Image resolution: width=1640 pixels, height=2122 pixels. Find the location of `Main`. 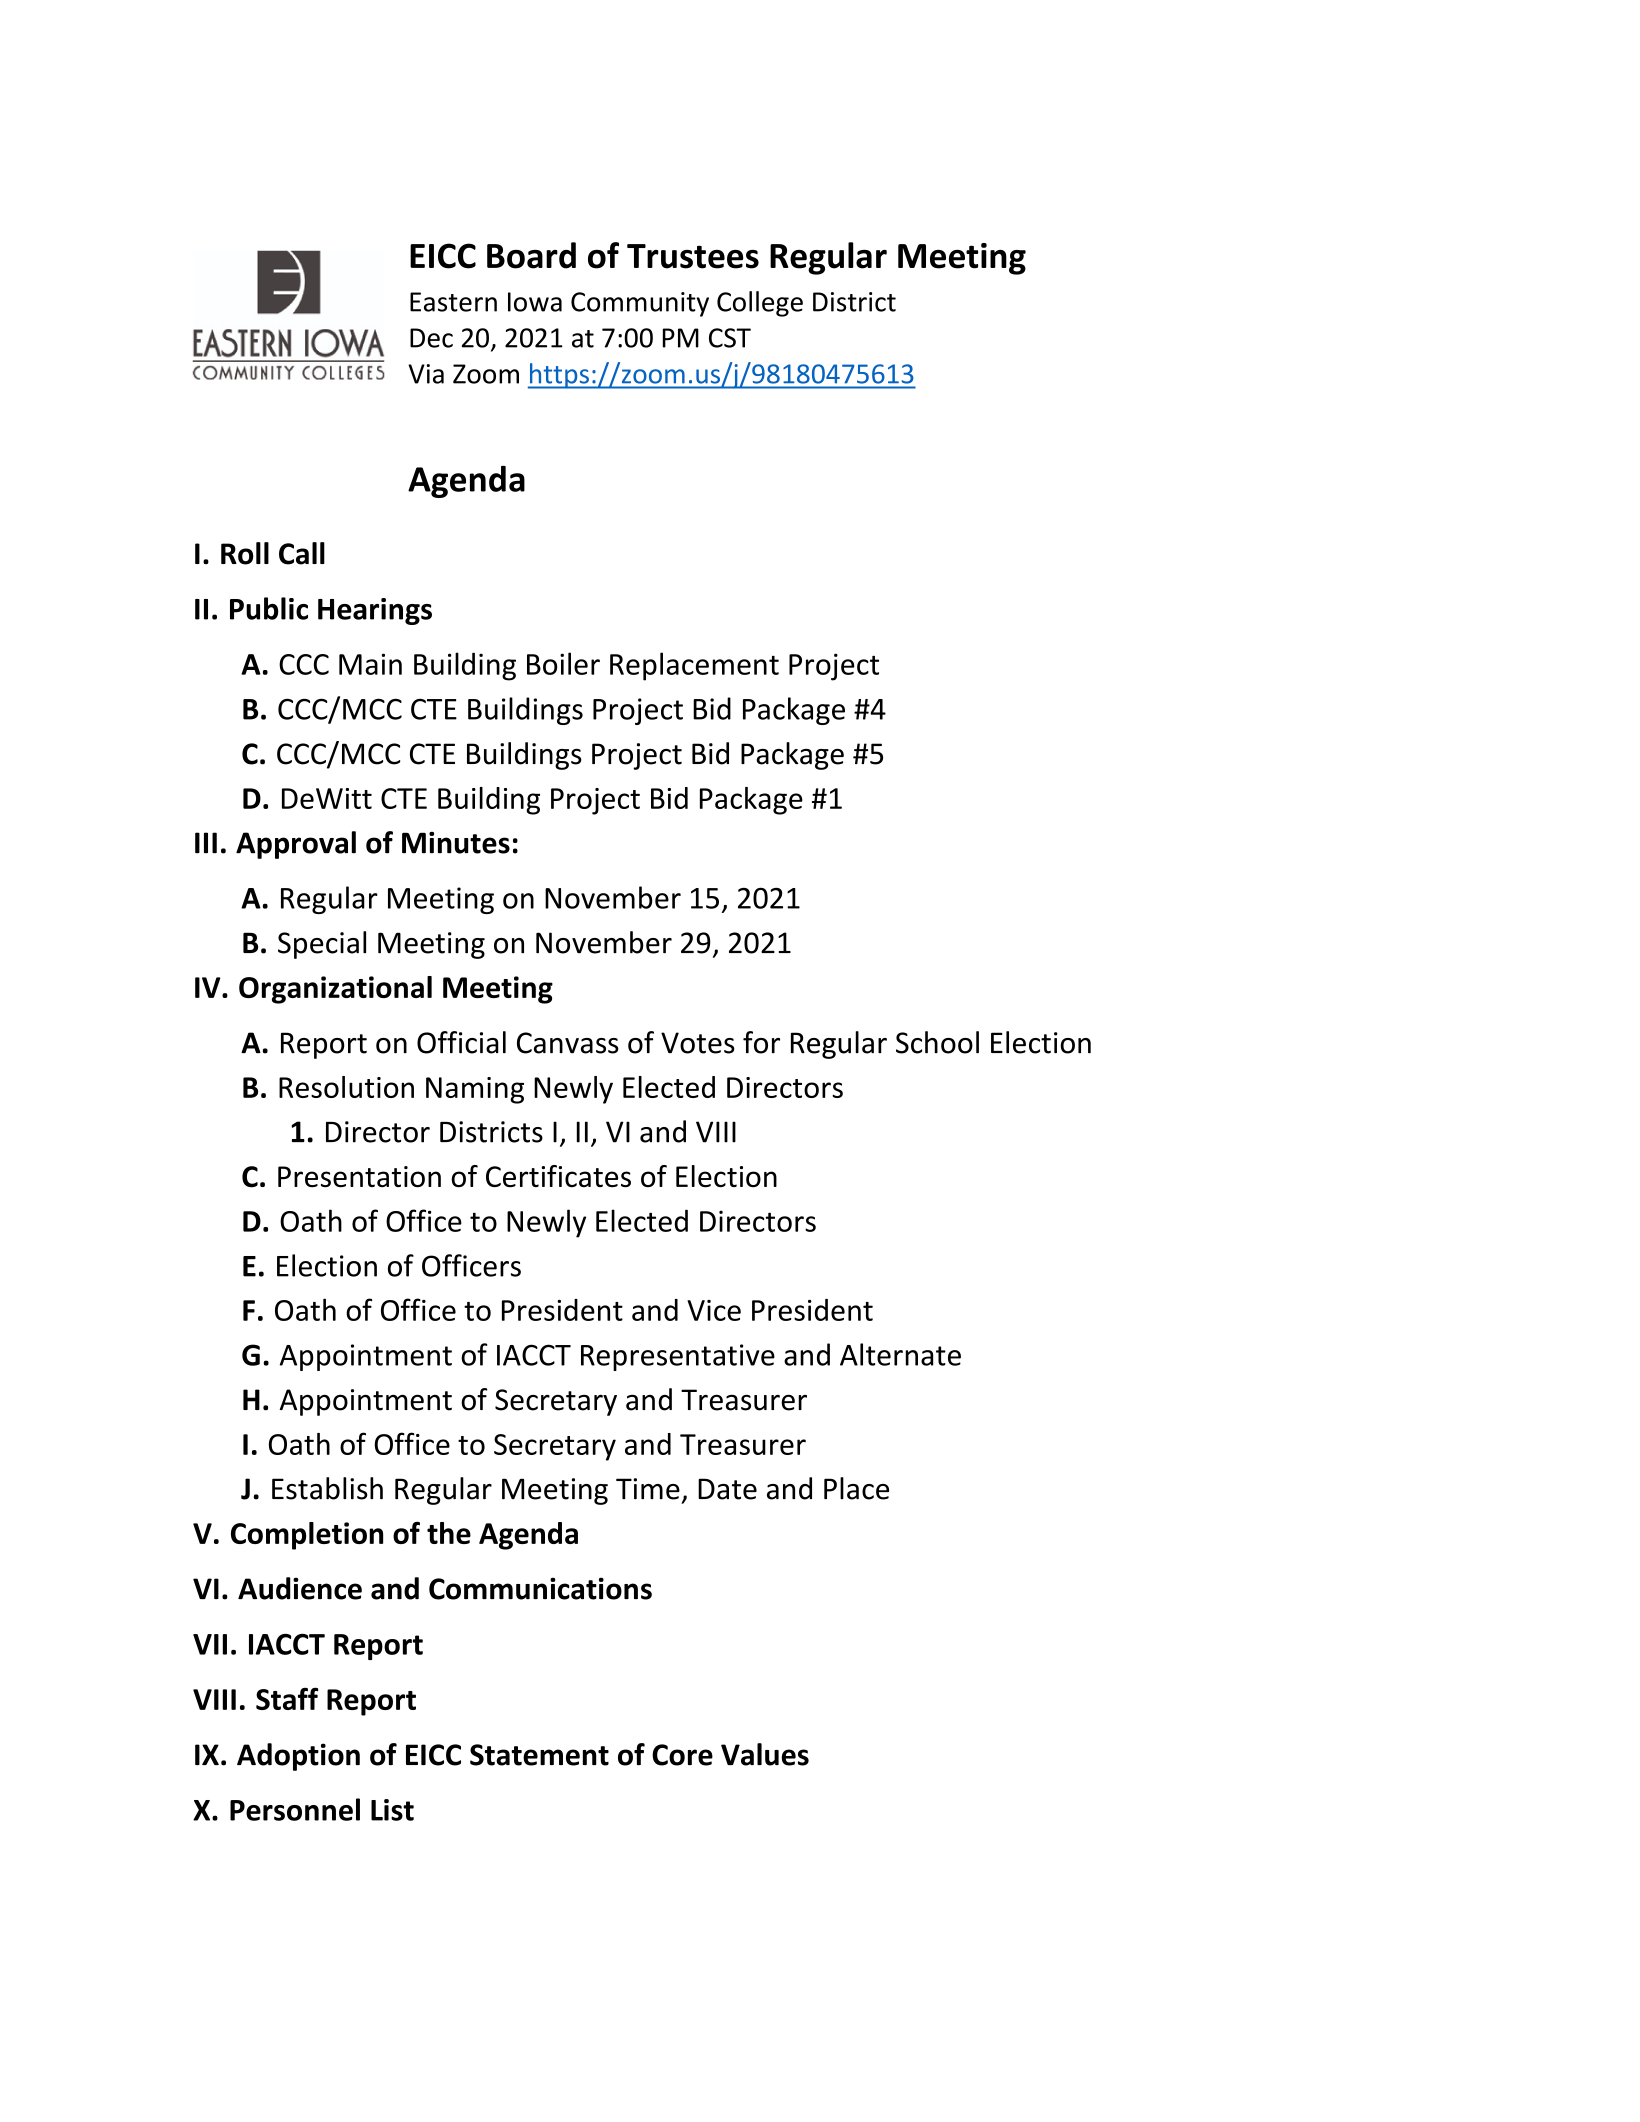

Main is located at coordinates (370, 664).
